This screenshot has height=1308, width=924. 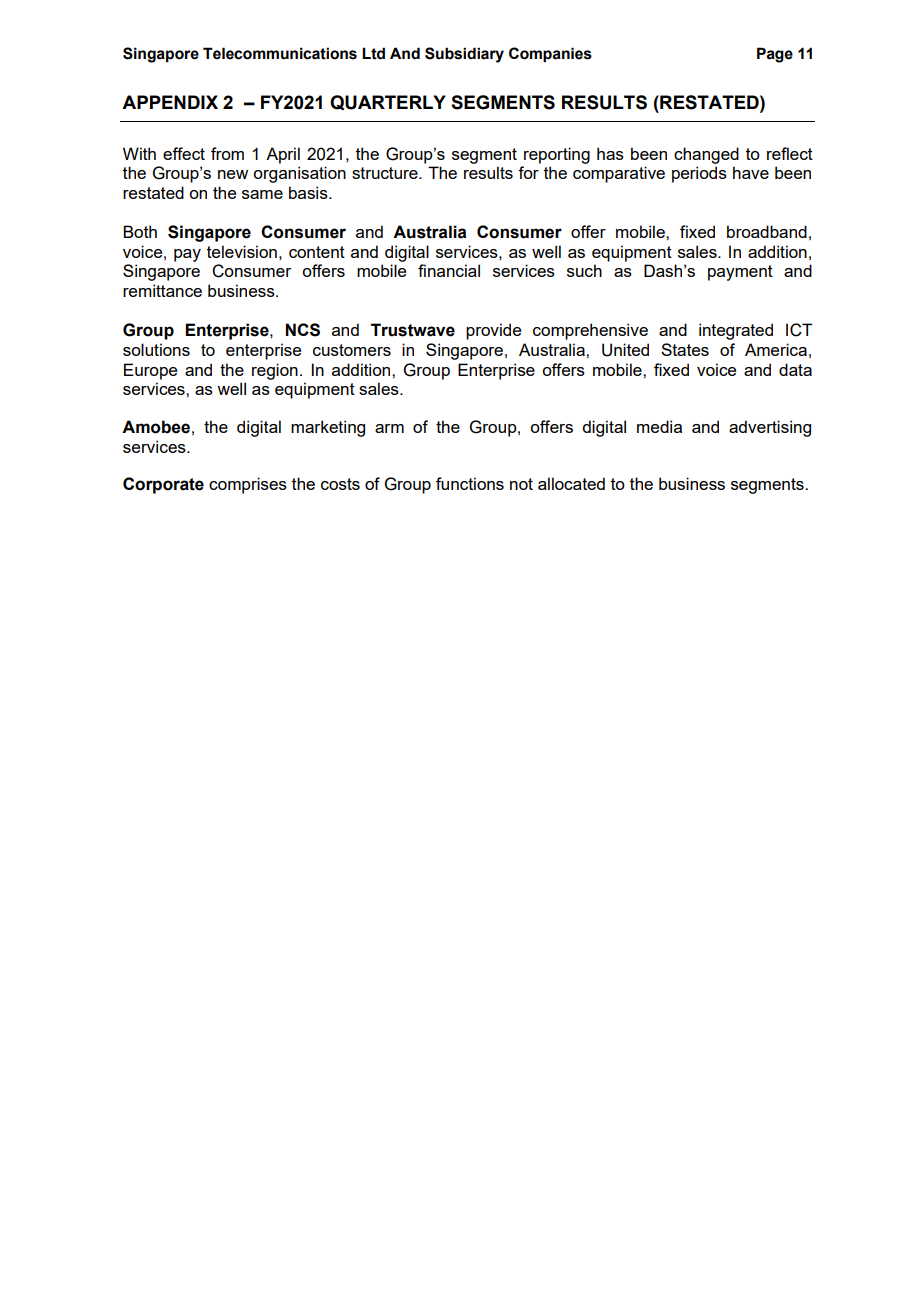 What do you see at coordinates (275, 371) in the screenshot?
I see `region` at bounding box center [275, 371].
